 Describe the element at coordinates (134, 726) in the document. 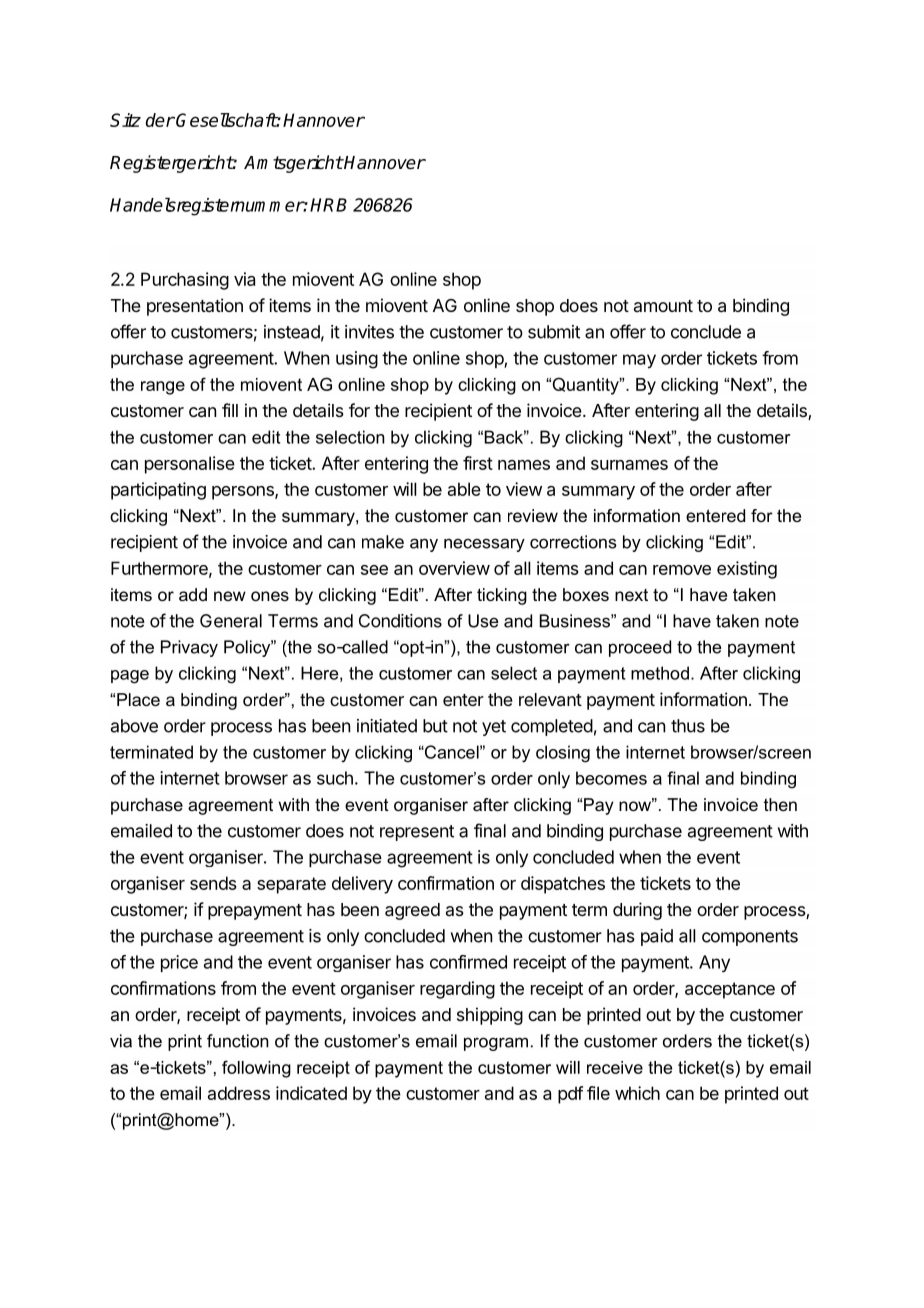

I see `above` at that location.
